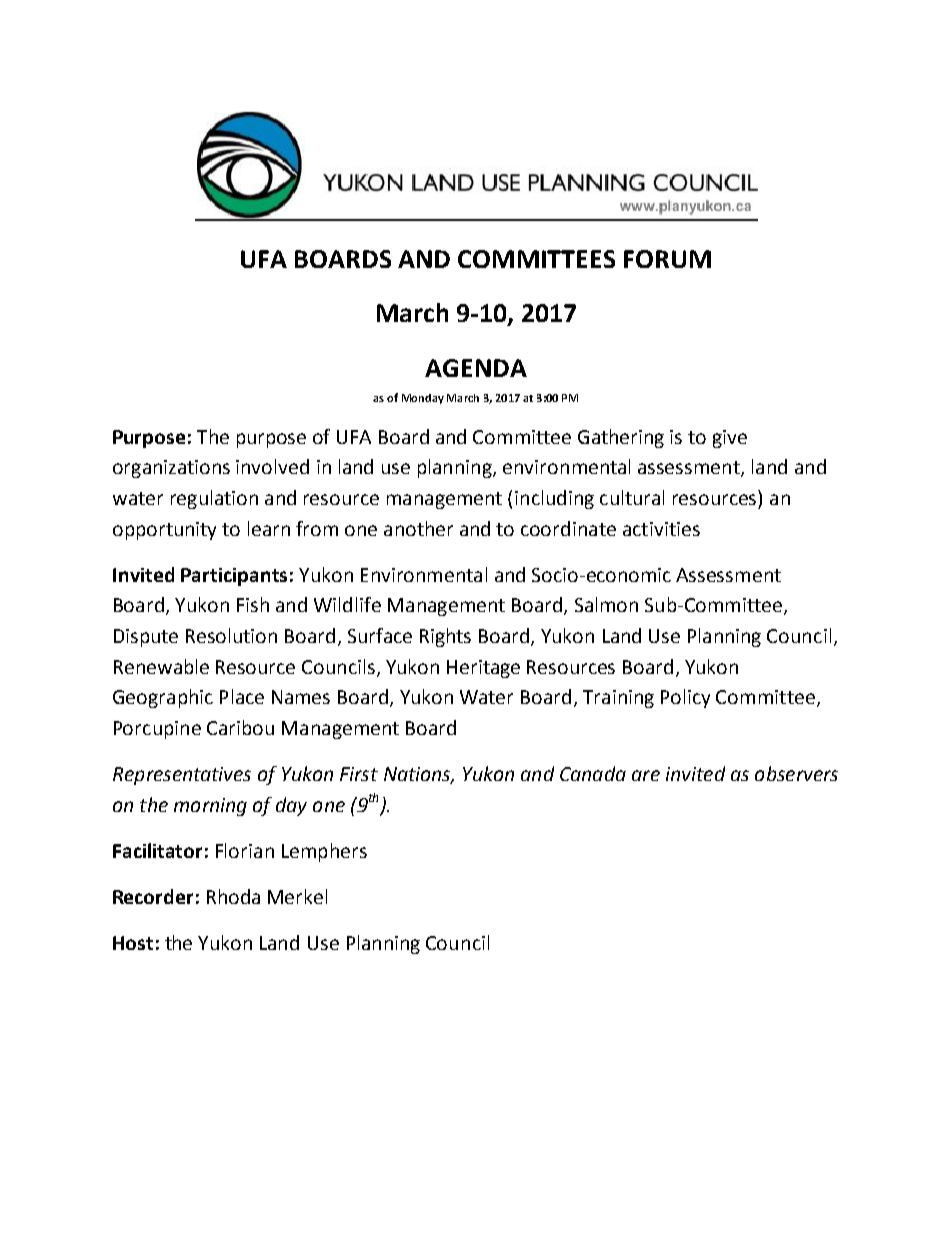  Describe the element at coordinates (632, 497) in the page. I see `cultural` at that location.
